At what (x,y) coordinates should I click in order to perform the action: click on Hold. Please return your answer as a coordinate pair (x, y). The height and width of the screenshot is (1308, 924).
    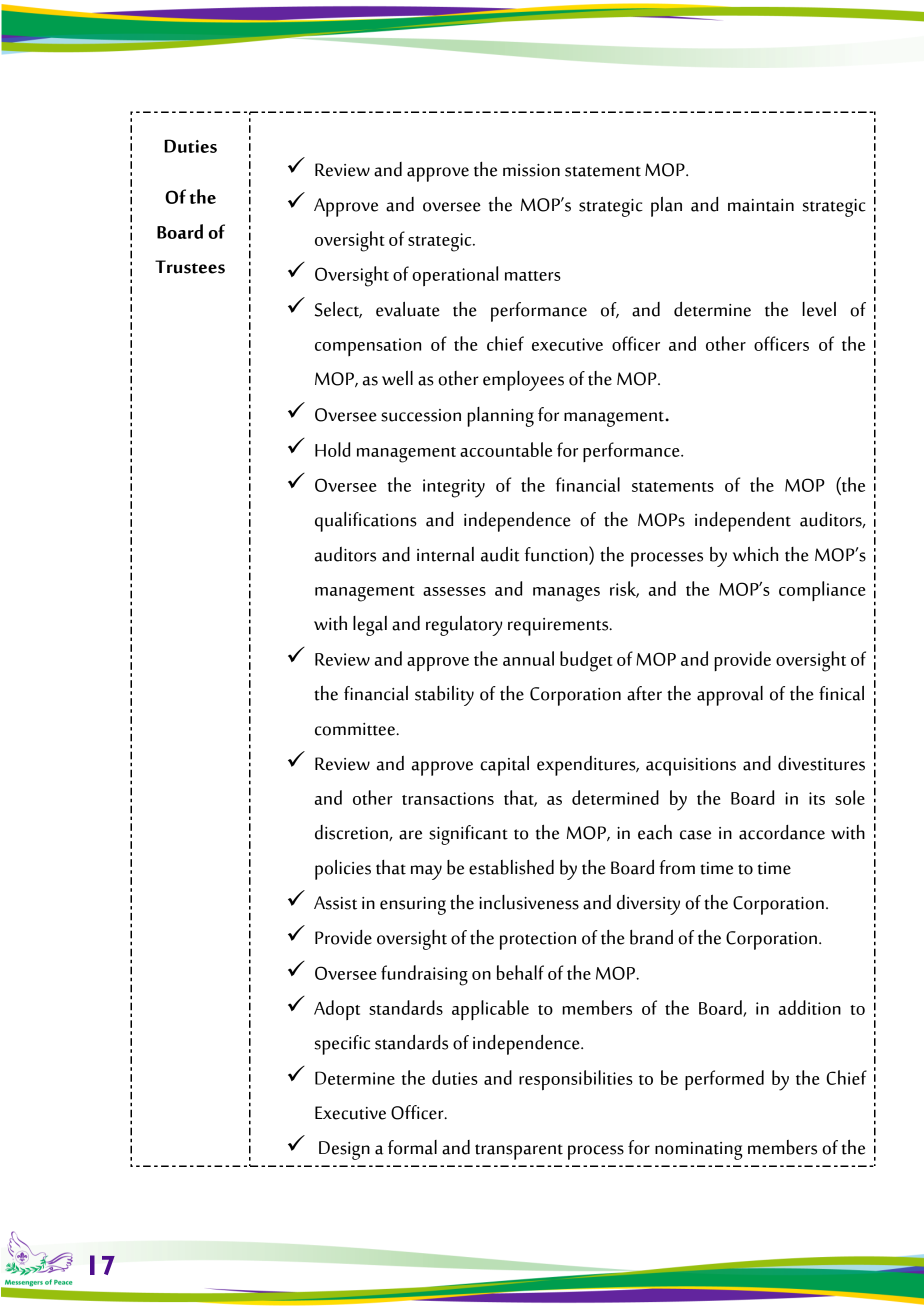
    Looking at the image, I should click on (332, 449).
